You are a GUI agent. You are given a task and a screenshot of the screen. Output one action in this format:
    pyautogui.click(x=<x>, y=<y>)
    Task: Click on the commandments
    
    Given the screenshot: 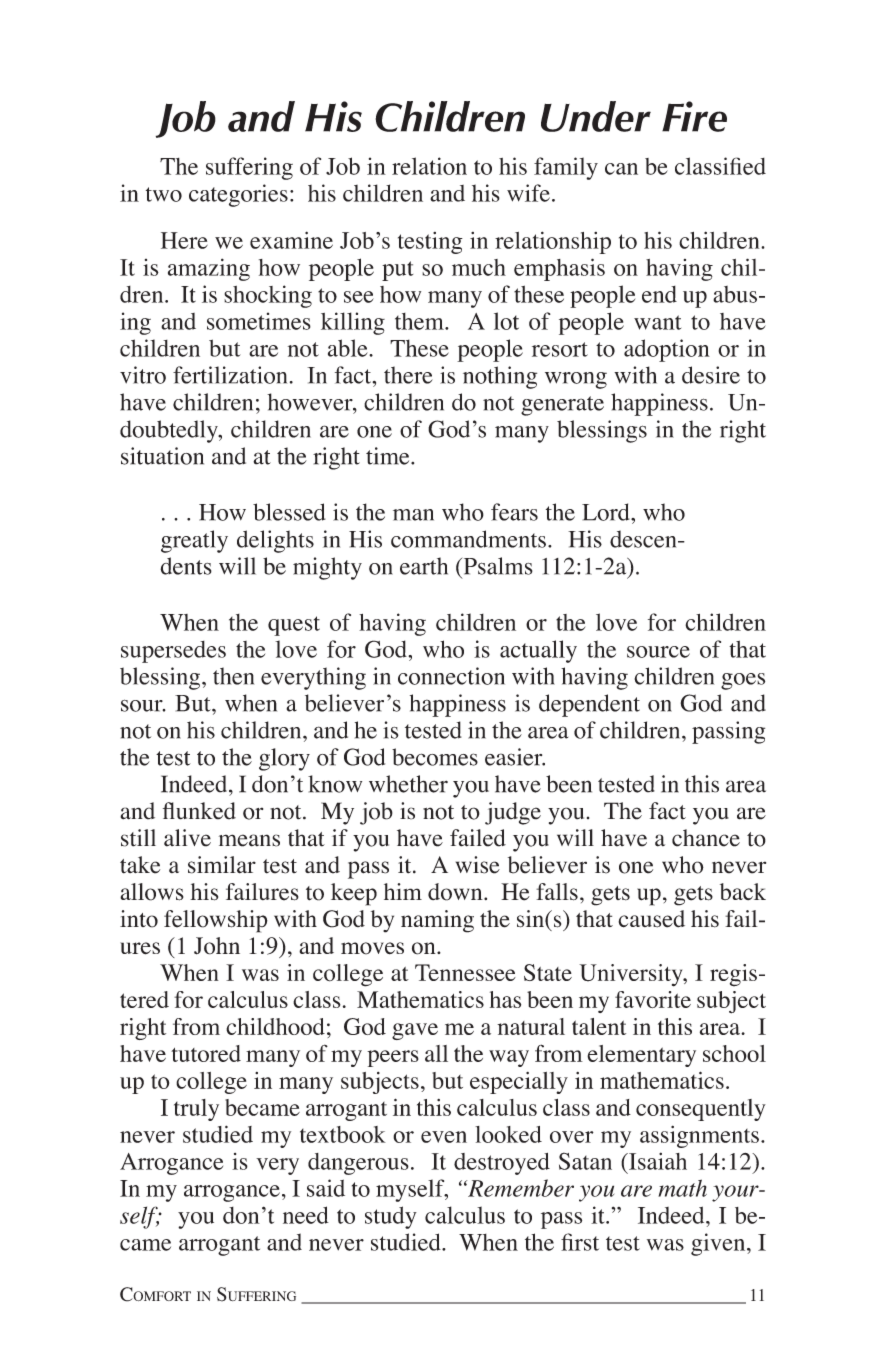 What is the action you would take?
    pyautogui.click(x=468, y=539)
